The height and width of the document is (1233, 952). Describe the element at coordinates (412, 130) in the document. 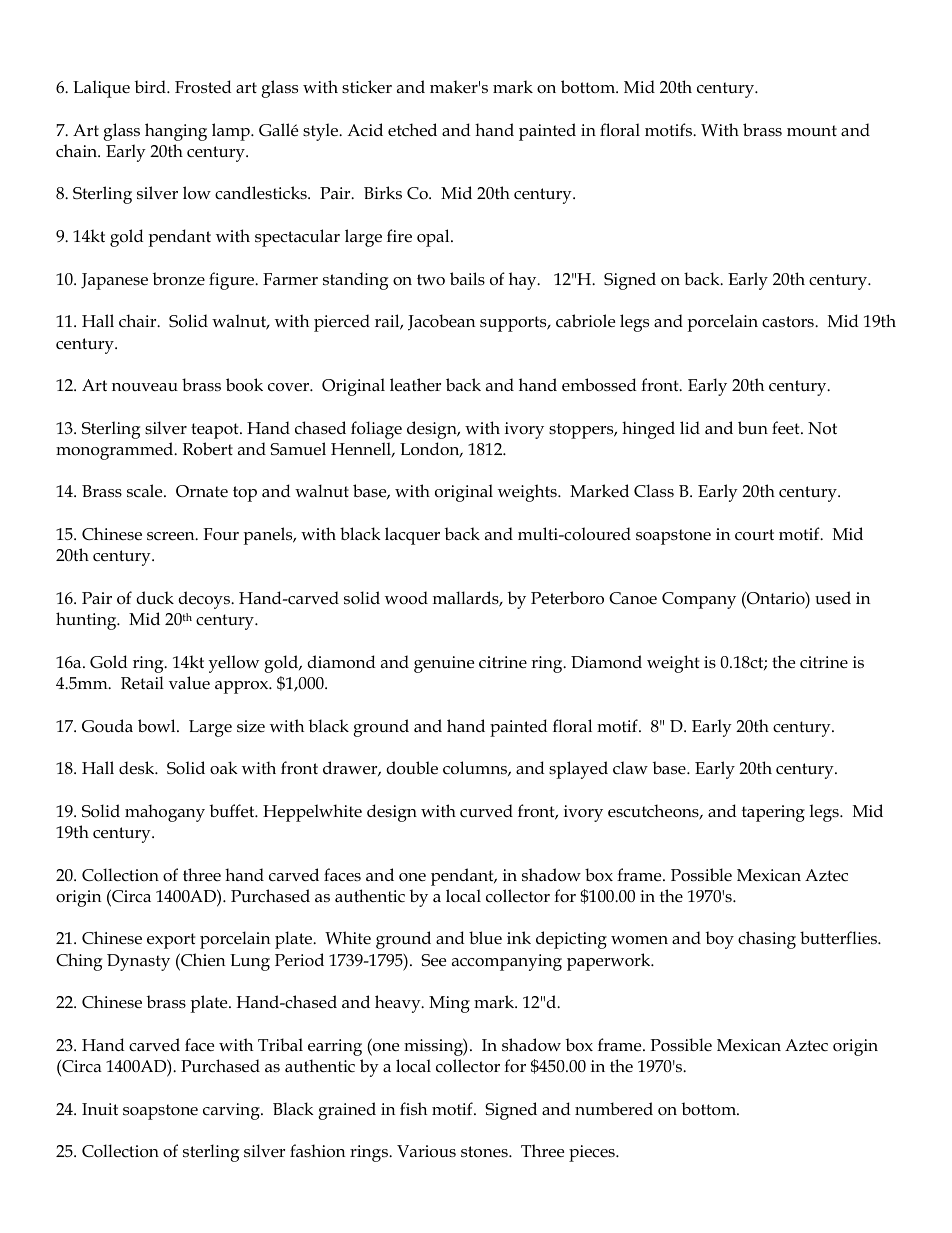

I see `etched` at that location.
